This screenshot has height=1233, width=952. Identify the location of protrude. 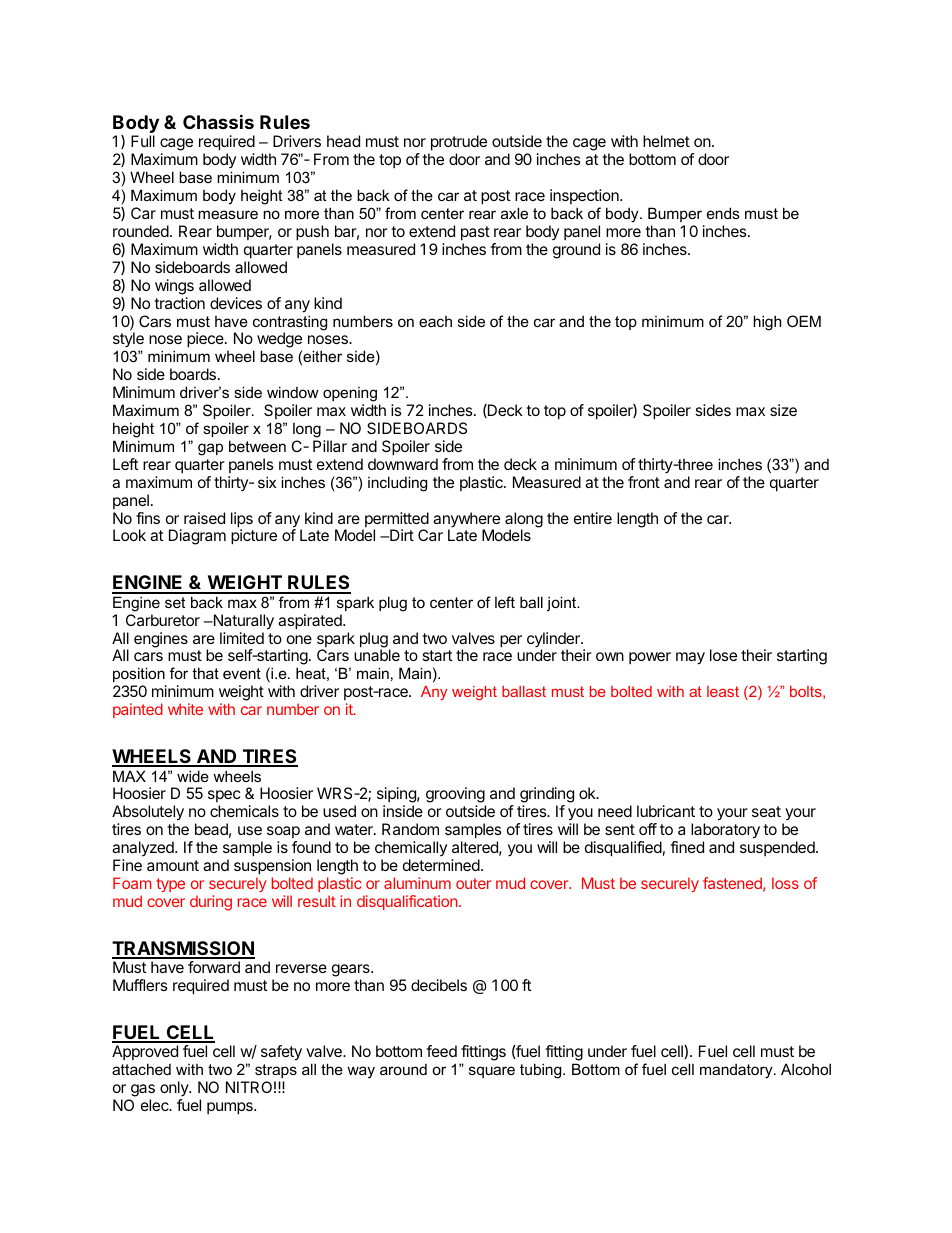
(457, 144).
